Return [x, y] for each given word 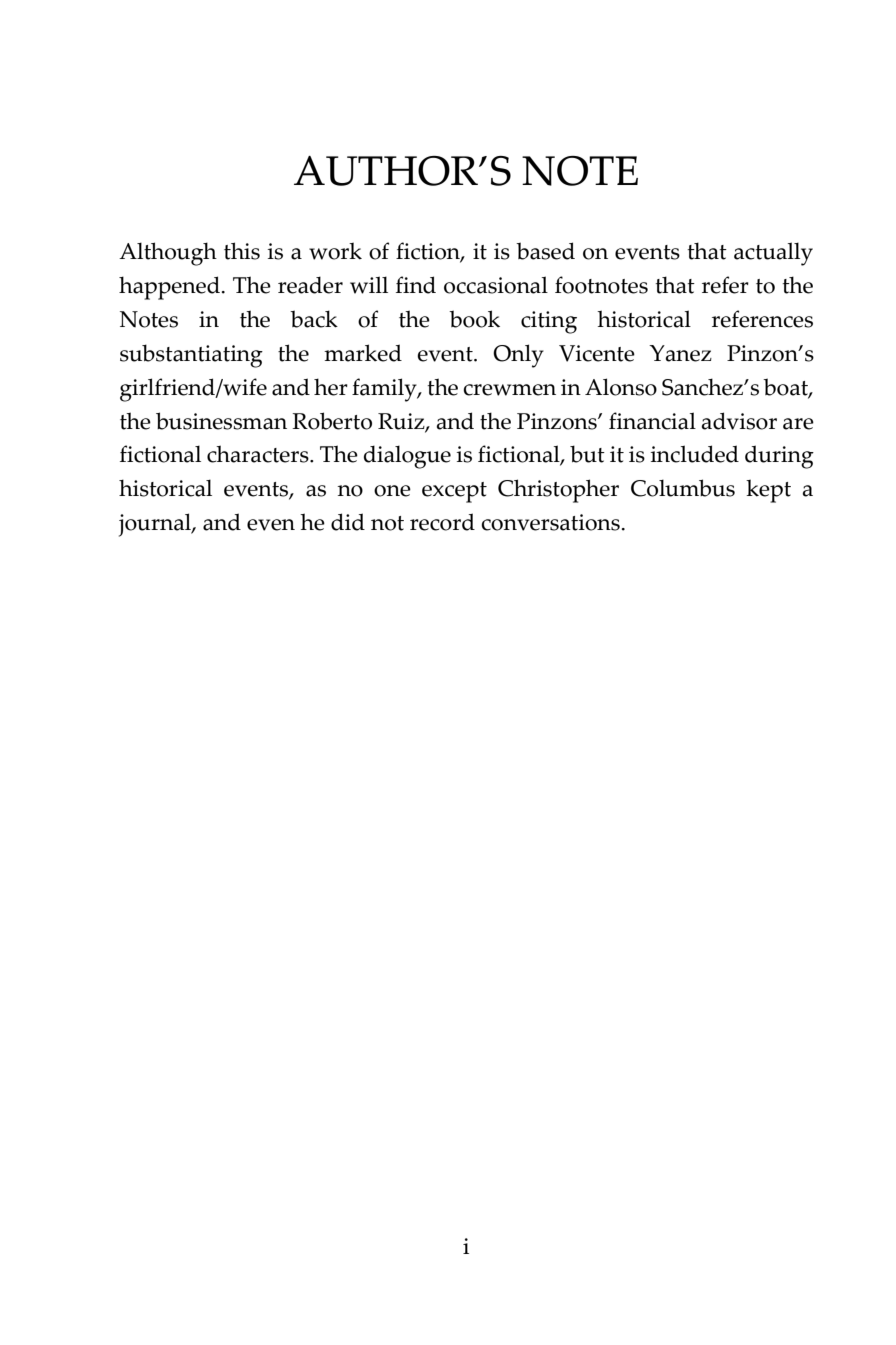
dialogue [407, 457]
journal [156, 525]
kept [768, 491]
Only [518, 356]
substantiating [191, 356]
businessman [221, 421]
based [545, 251]
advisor [739, 421]
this [242, 251]
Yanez [680, 353]
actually [773, 254]
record [442, 522]
